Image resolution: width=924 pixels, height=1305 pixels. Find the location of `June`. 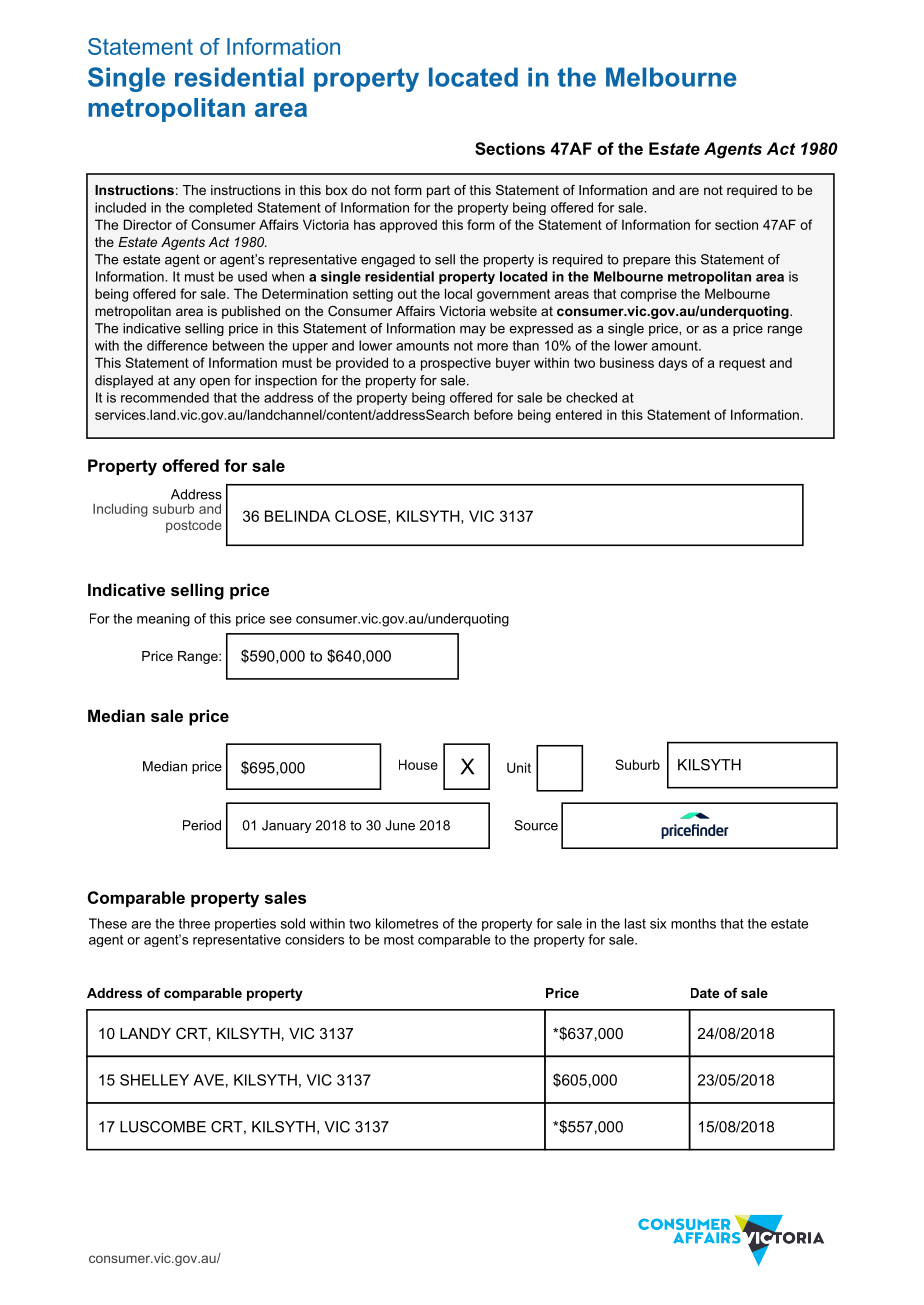

June is located at coordinates (400, 825).
